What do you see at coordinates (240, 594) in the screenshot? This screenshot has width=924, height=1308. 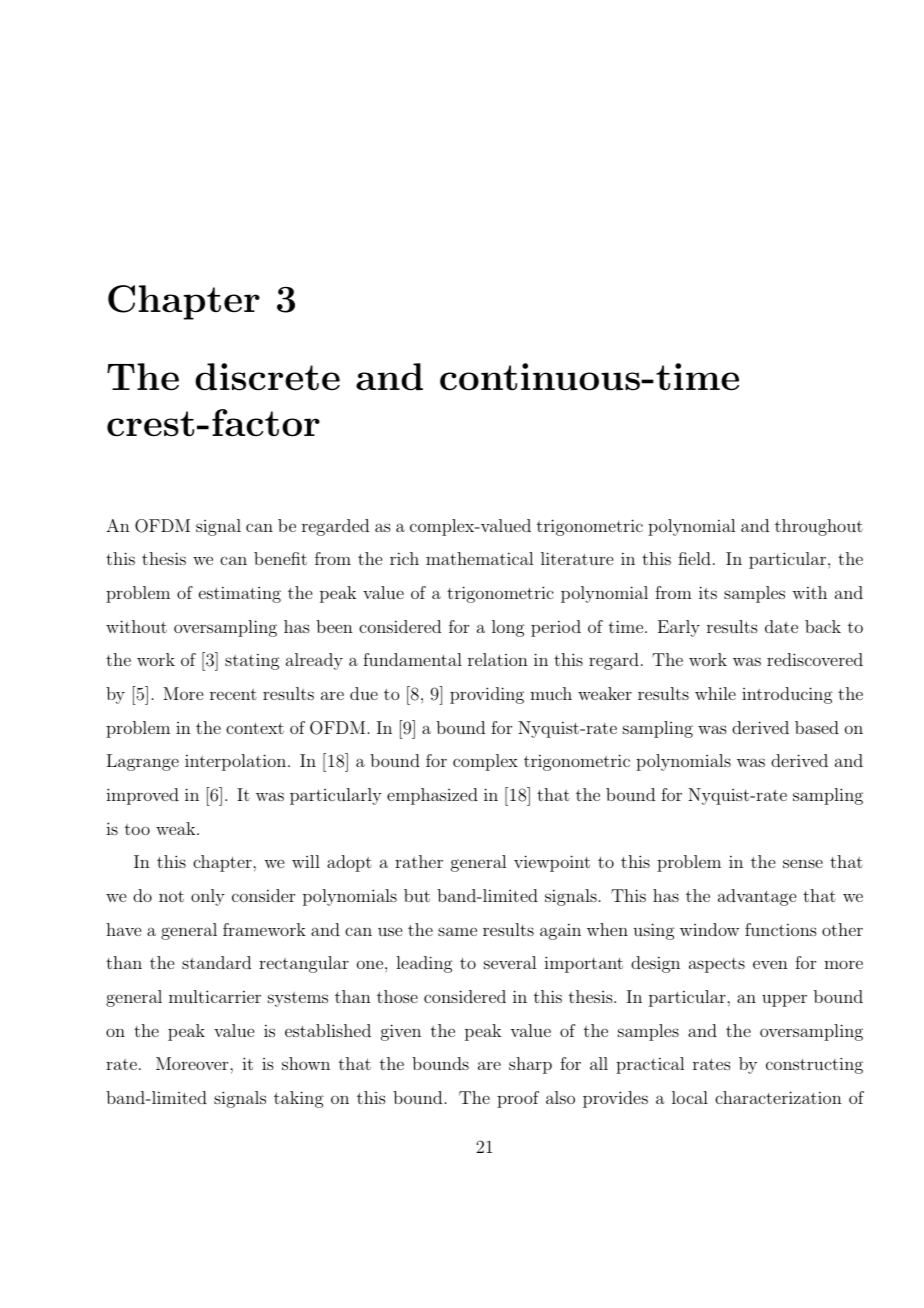 I see `estimating` at bounding box center [240, 594].
